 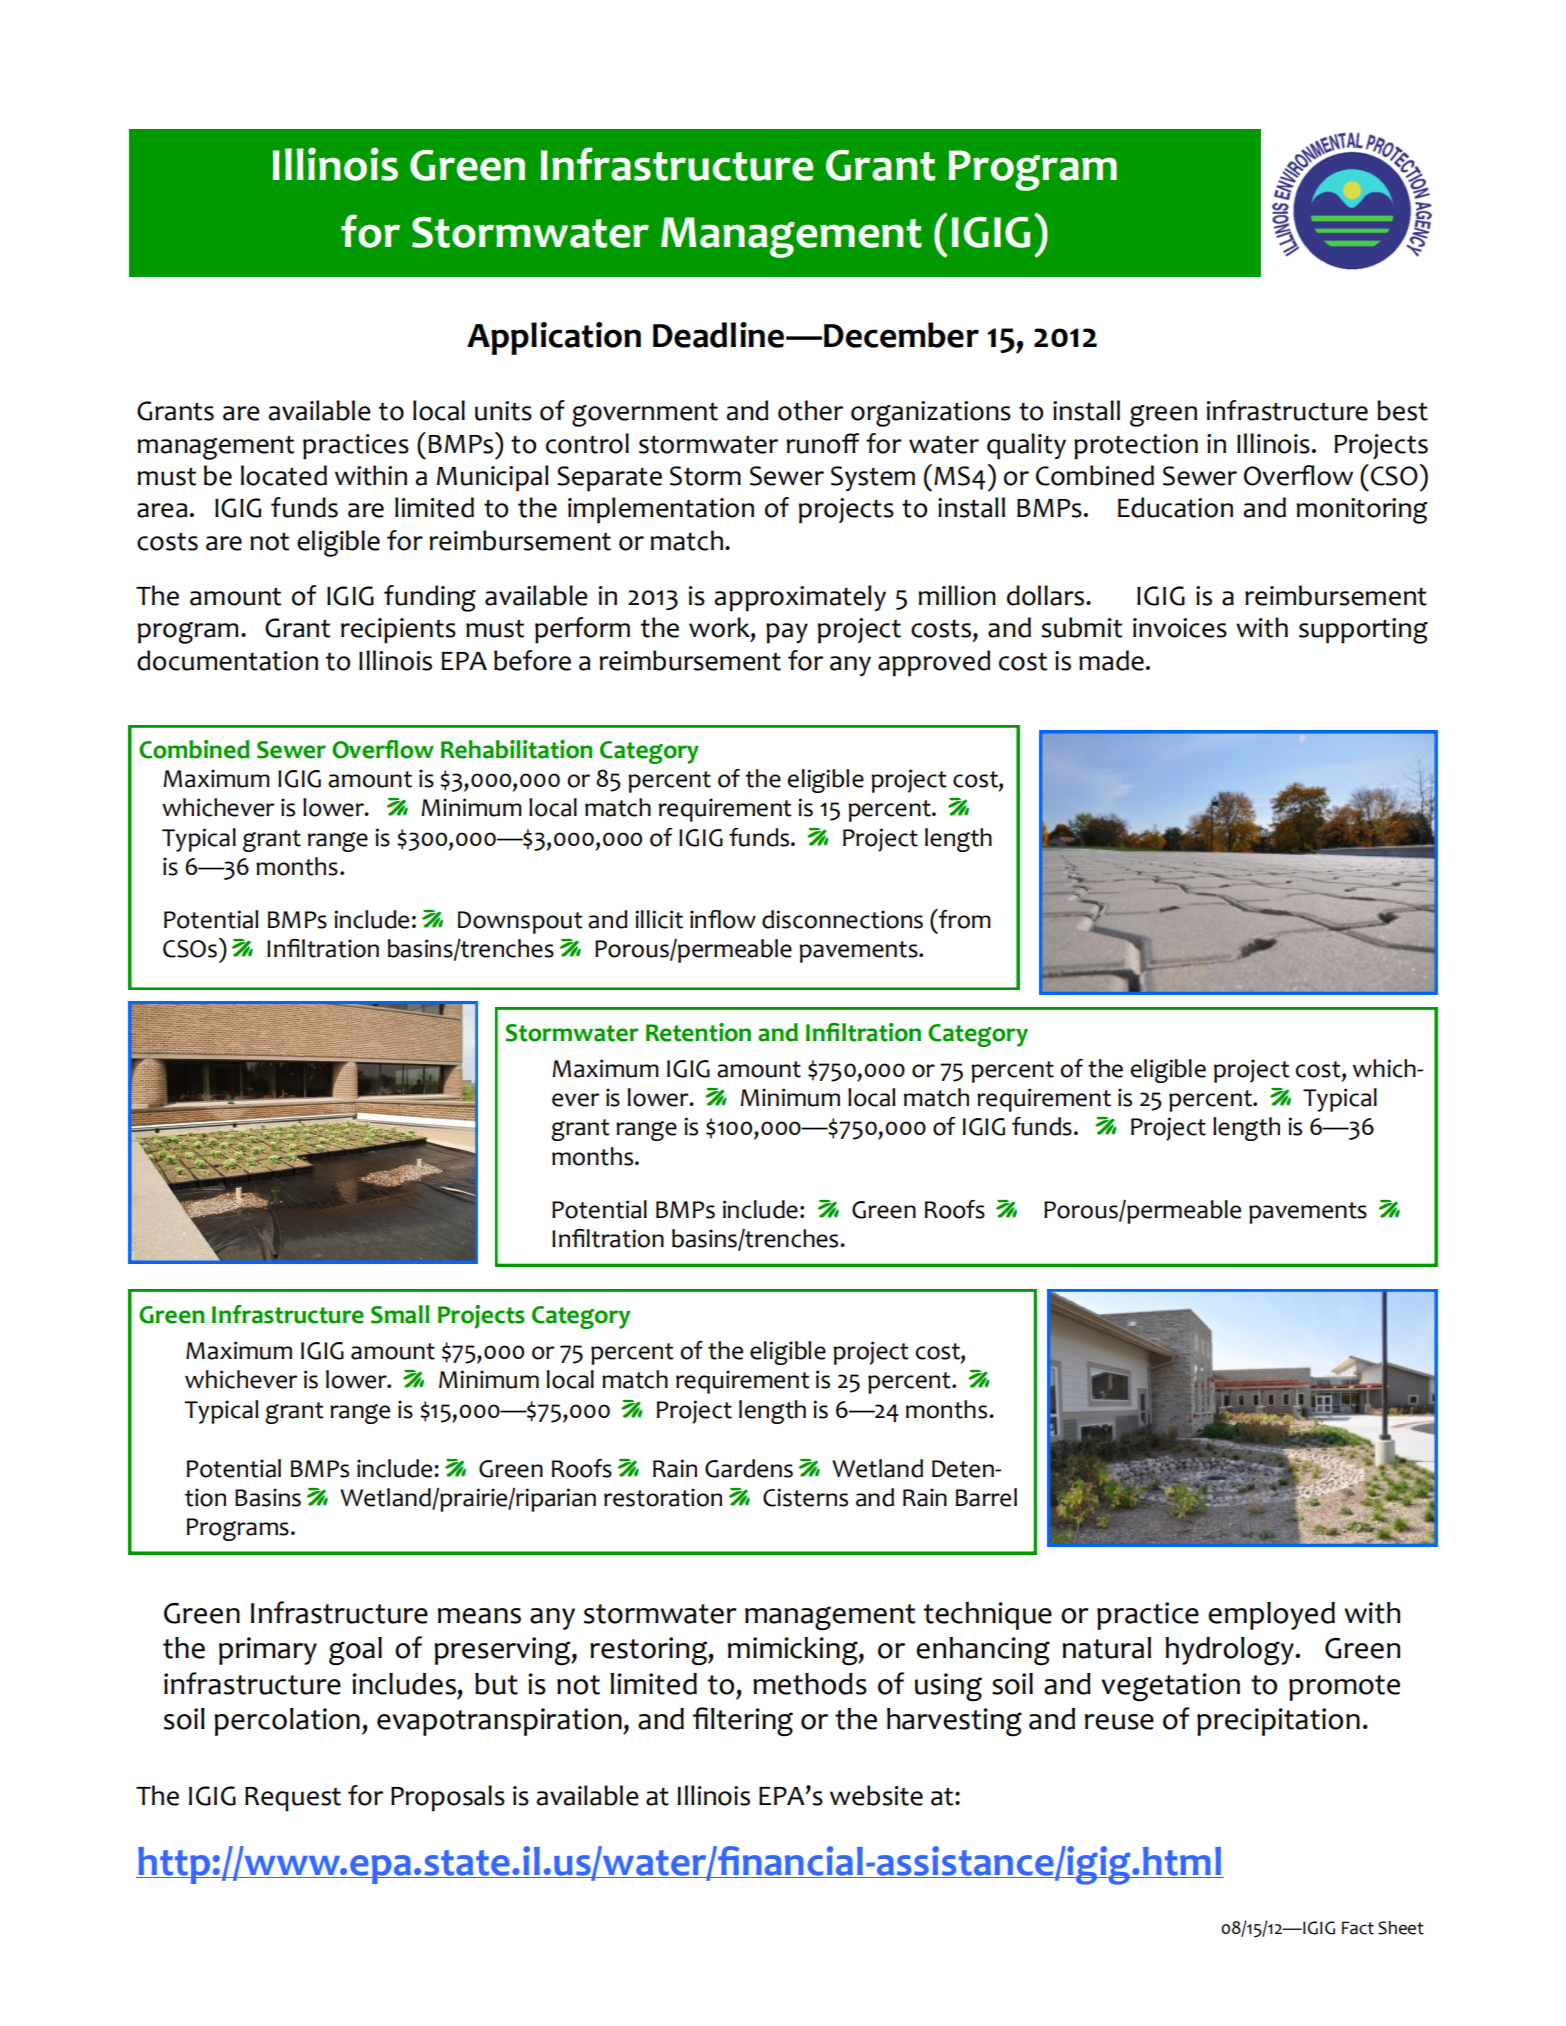 What do you see at coordinates (400, 1314) in the screenshot?
I see `Small` at bounding box center [400, 1314].
